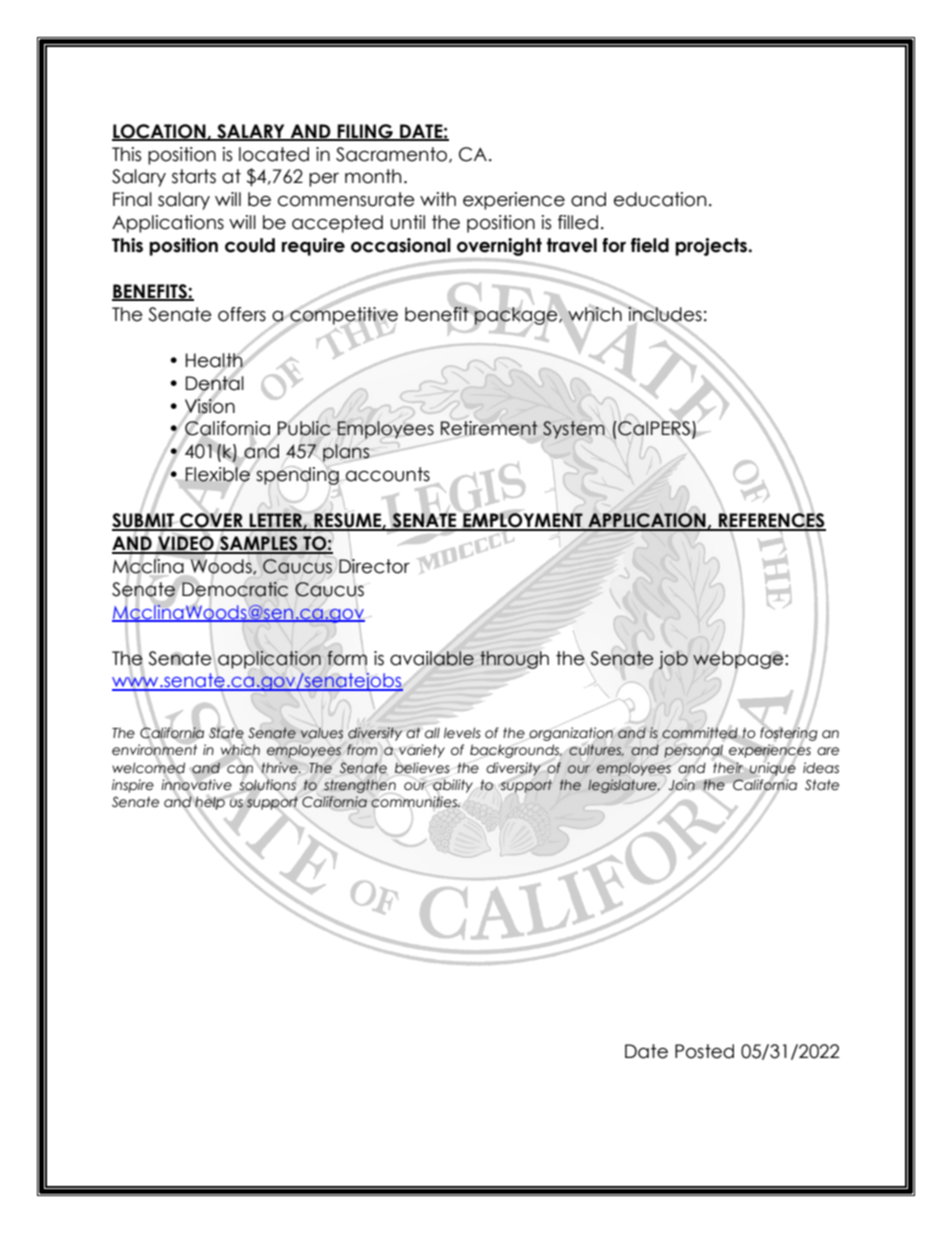  I want to click on Posted, so click(704, 1051).
